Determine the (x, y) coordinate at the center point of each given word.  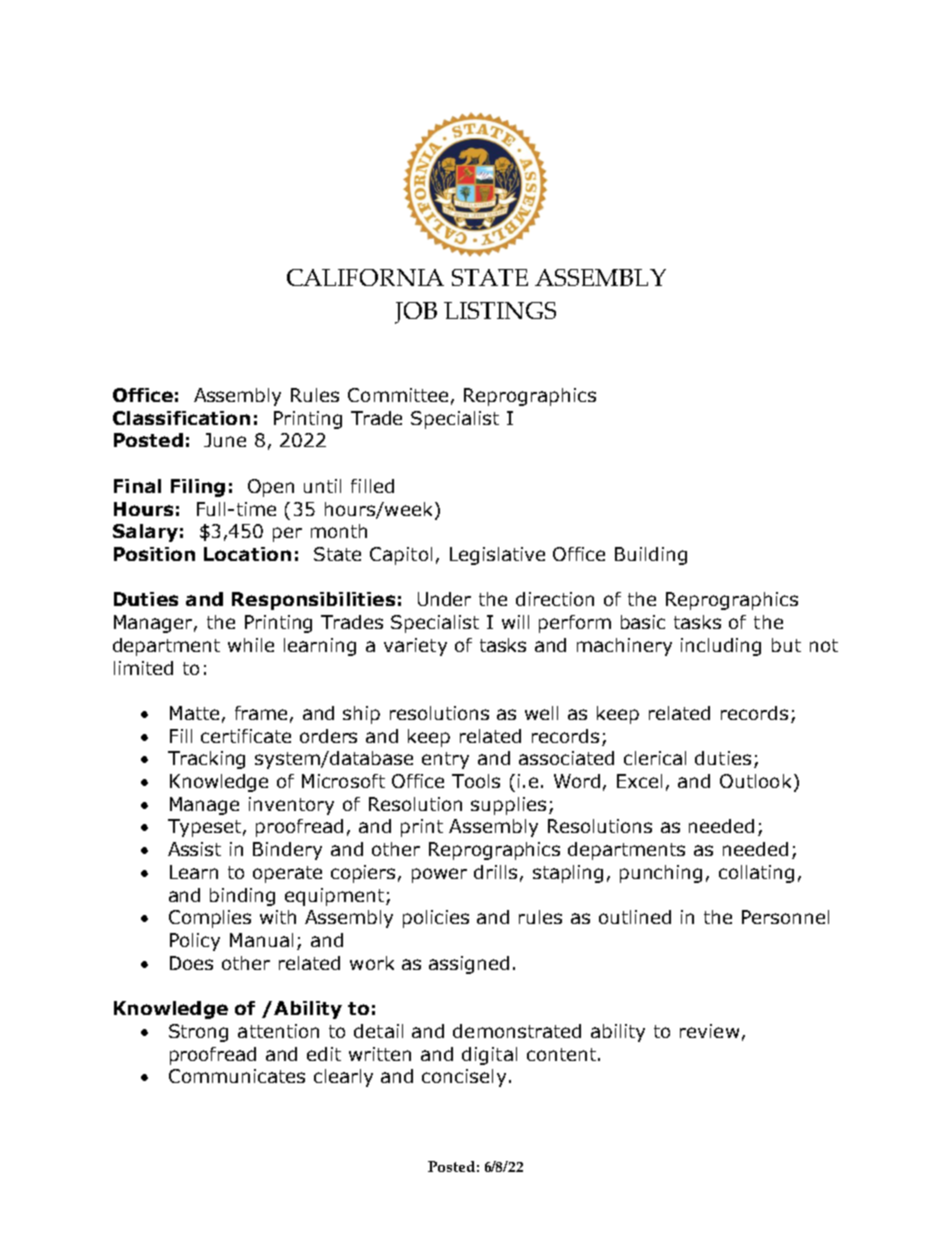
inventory (291, 806)
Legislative (497, 556)
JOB (416, 313)
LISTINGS (500, 310)
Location (247, 554)
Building (651, 556)
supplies (508, 806)
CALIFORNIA (365, 277)
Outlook (755, 781)
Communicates (237, 1076)
